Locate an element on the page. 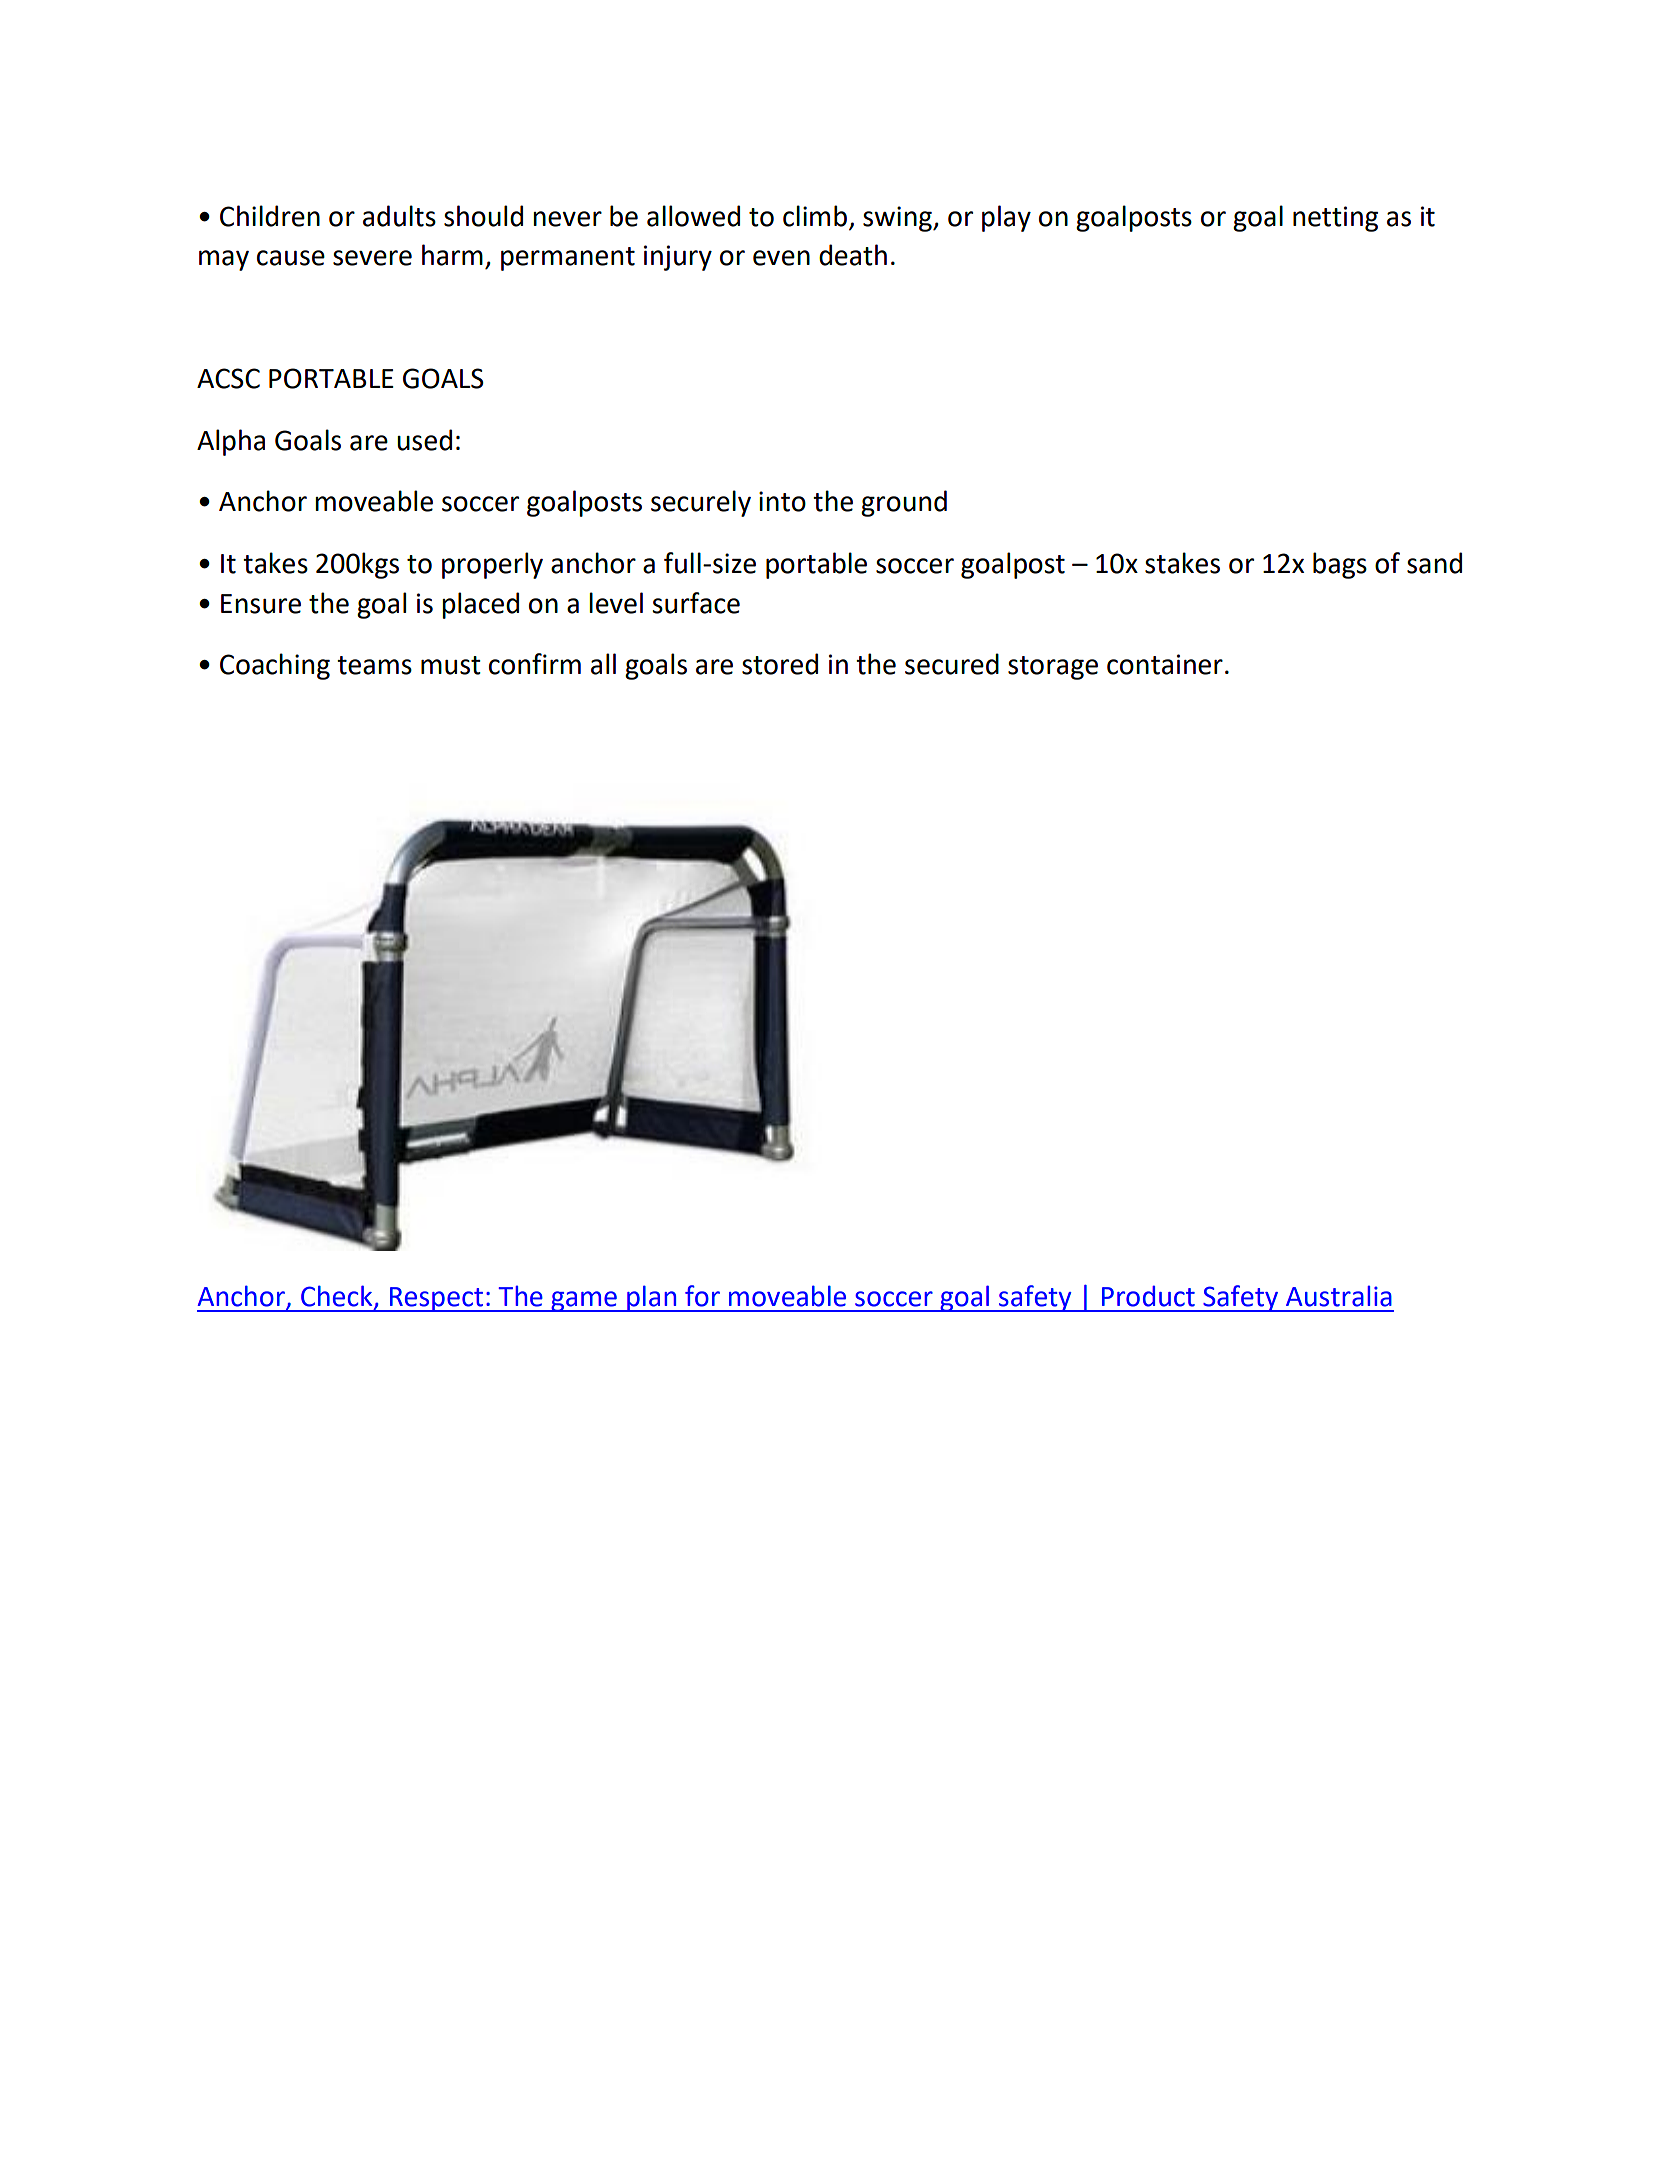 The height and width of the document is (2167, 1674). netting is located at coordinates (1335, 219).
